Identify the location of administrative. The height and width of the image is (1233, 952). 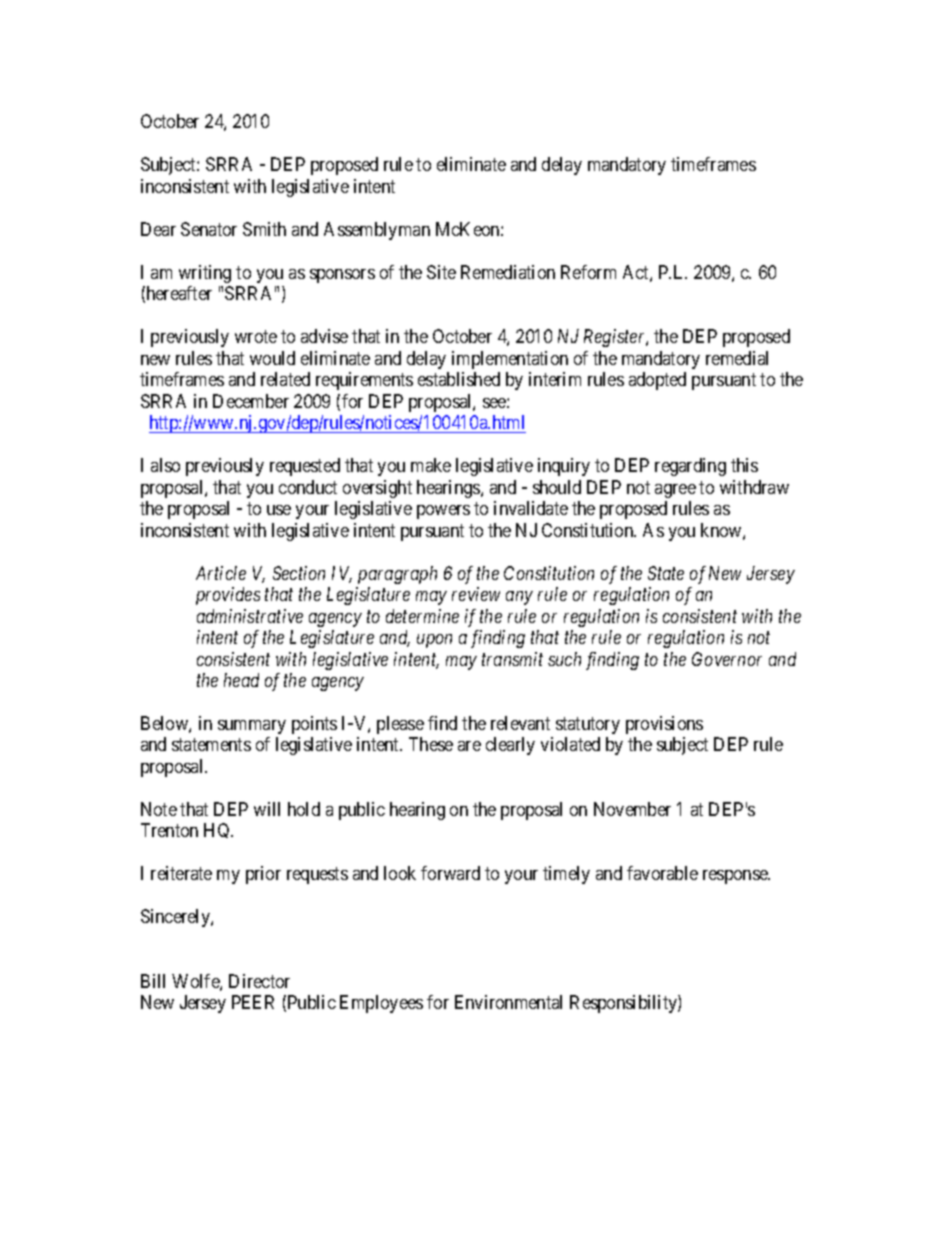
(250, 616).
